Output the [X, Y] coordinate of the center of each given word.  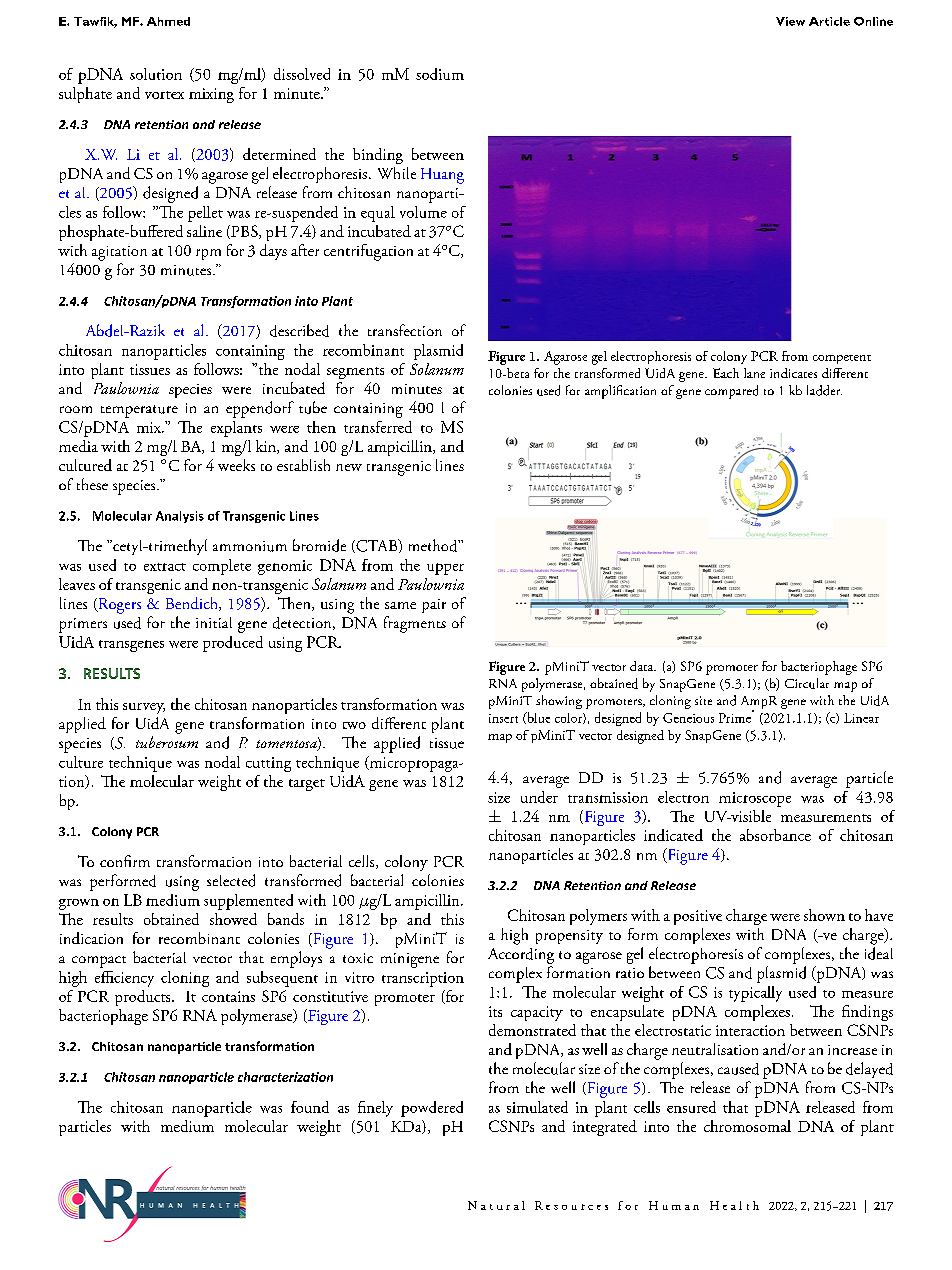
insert [503, 718]
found [310, 1107]
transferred [378, 427]
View [790, 21]
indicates [793, 373]
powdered [432, 1109]
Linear [861, 718]
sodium [440, 74]
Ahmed [168, 21]
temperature [139, 411]
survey [144, 708]
